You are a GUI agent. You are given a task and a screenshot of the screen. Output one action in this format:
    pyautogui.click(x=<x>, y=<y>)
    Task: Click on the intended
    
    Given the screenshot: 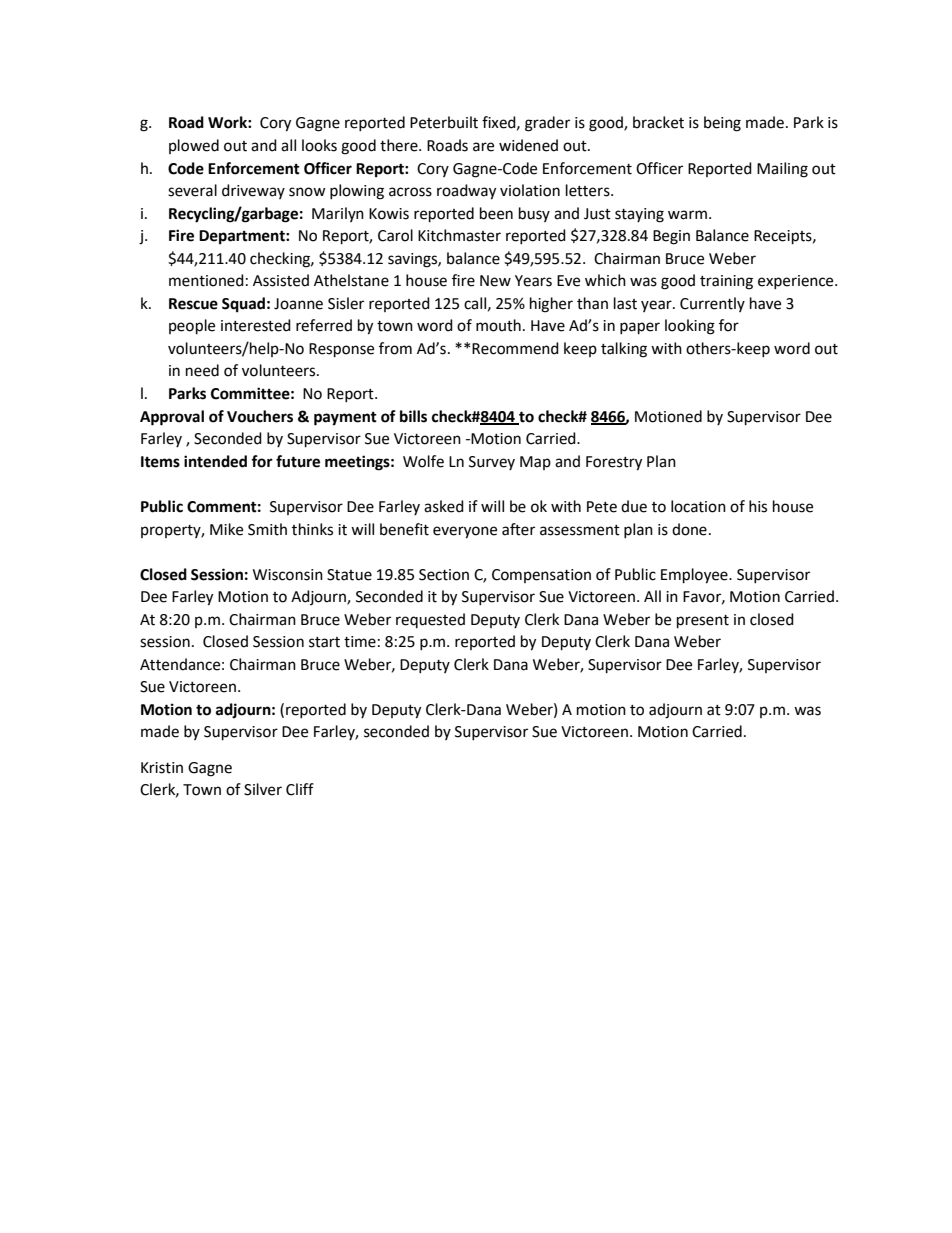 What is the action you would take?
    pyautogui.click(x=215, y=461)
